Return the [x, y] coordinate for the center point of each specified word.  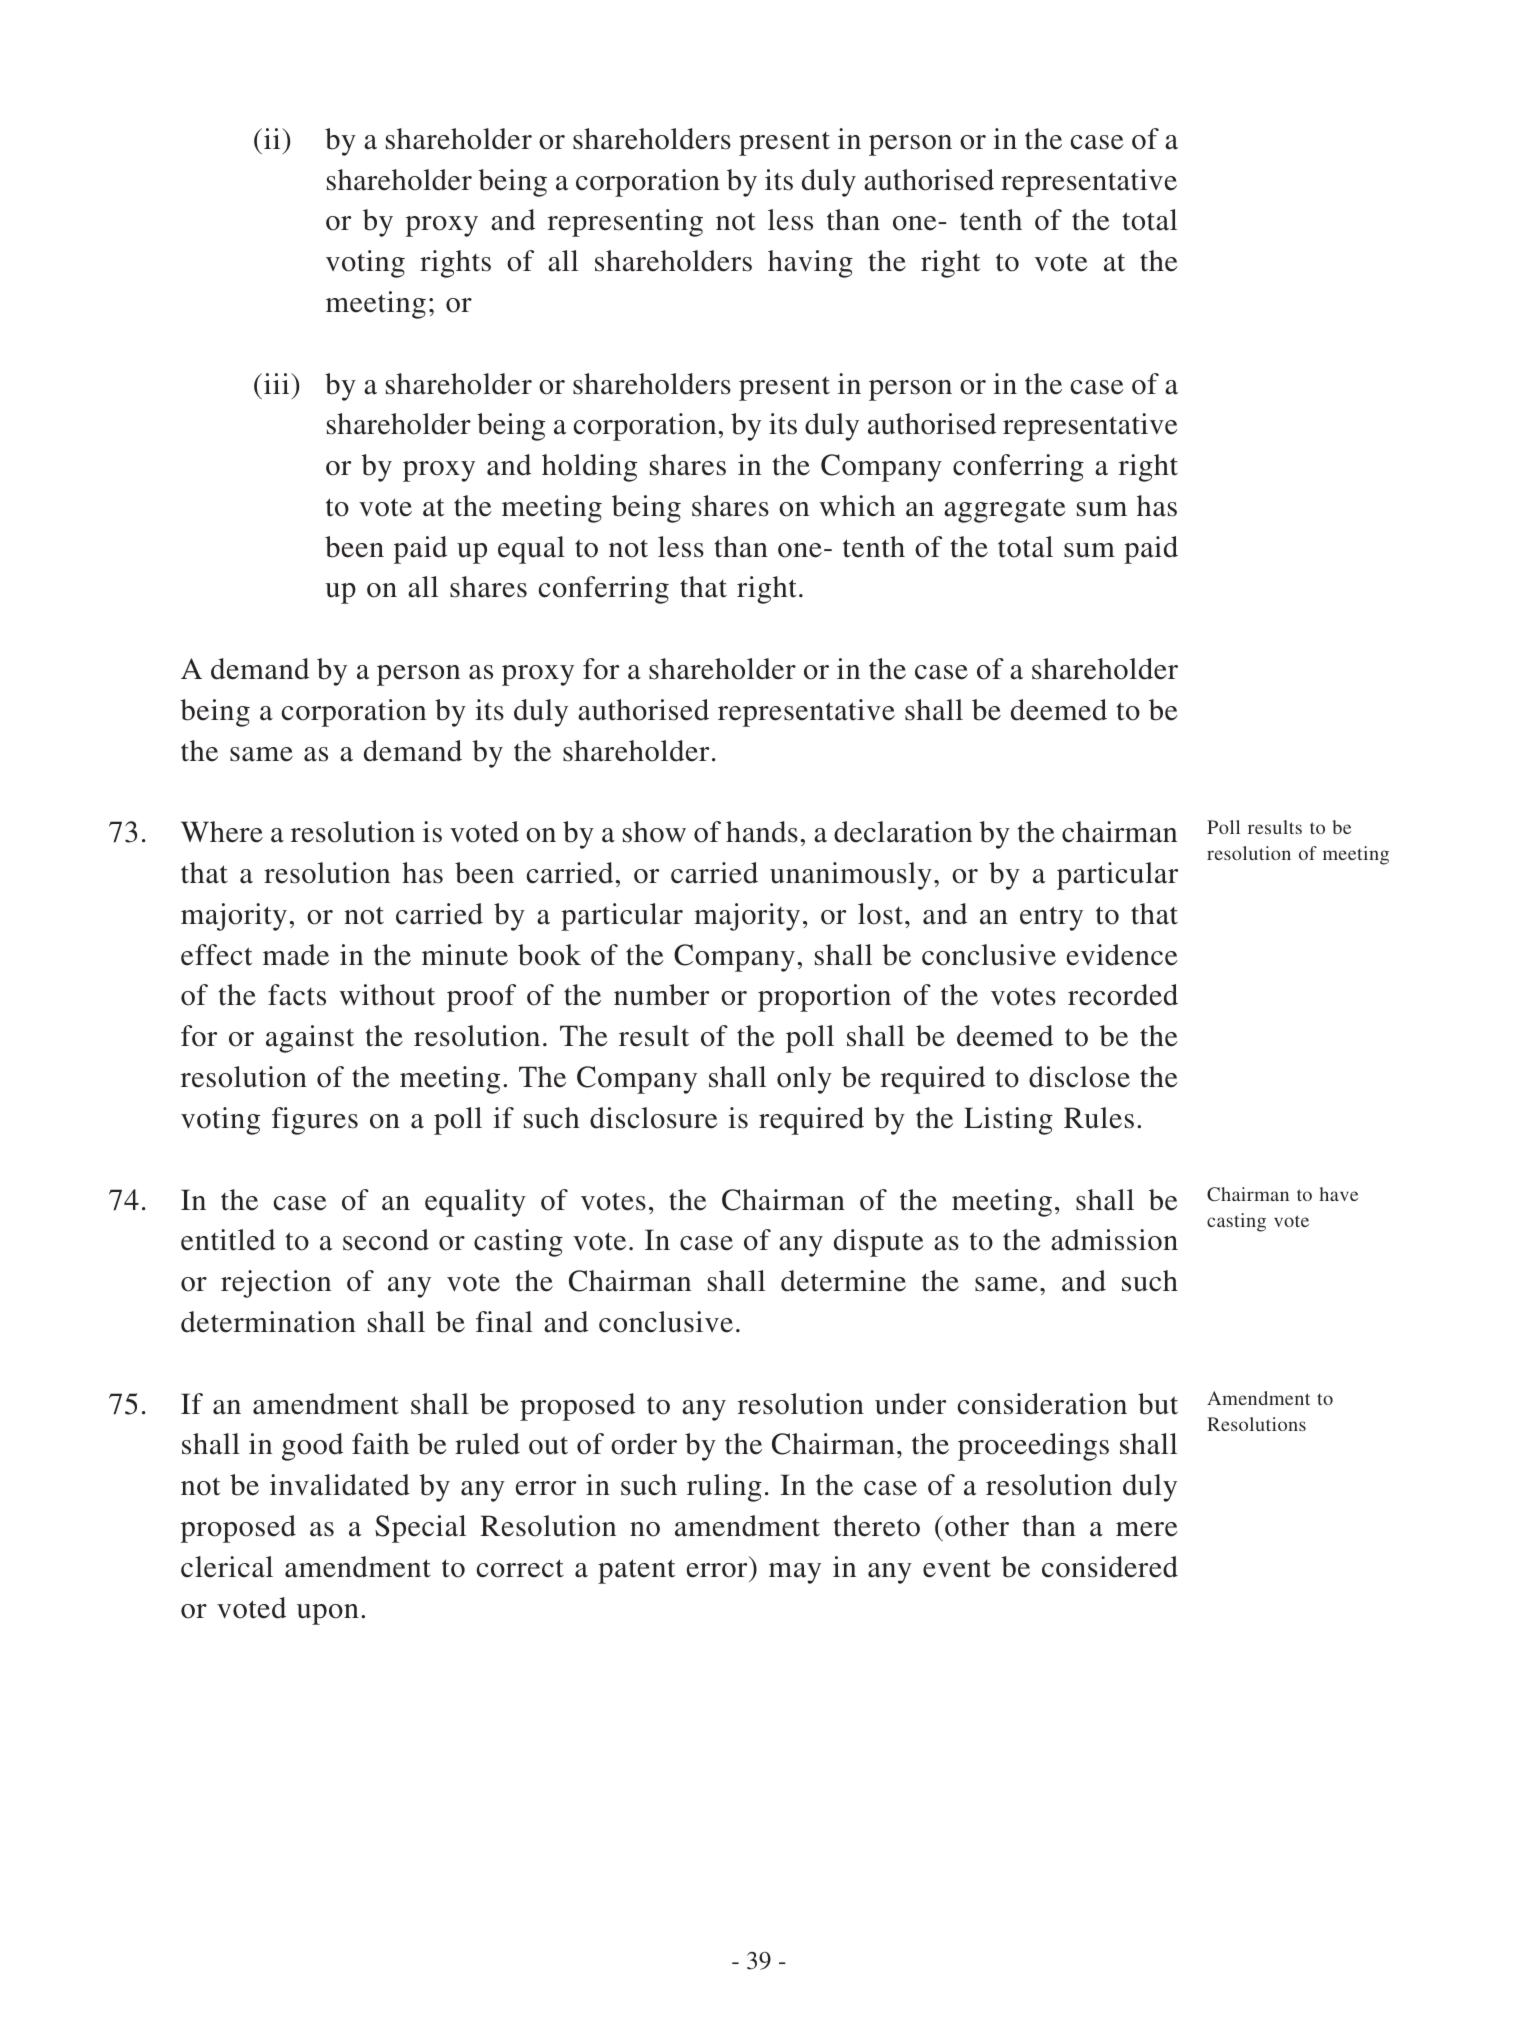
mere [1147, 1529]
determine [843, 1281]
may [795, 1573]
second [386, 1240]
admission [1114, 1240]
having [810, 264]
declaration [903, 832]
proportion [824, 998]
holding [589, 468]
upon [328, 1614]
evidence [1122, 955]
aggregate [1005, 511]
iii [278, 383]
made [296, 955]
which [857, 506]
